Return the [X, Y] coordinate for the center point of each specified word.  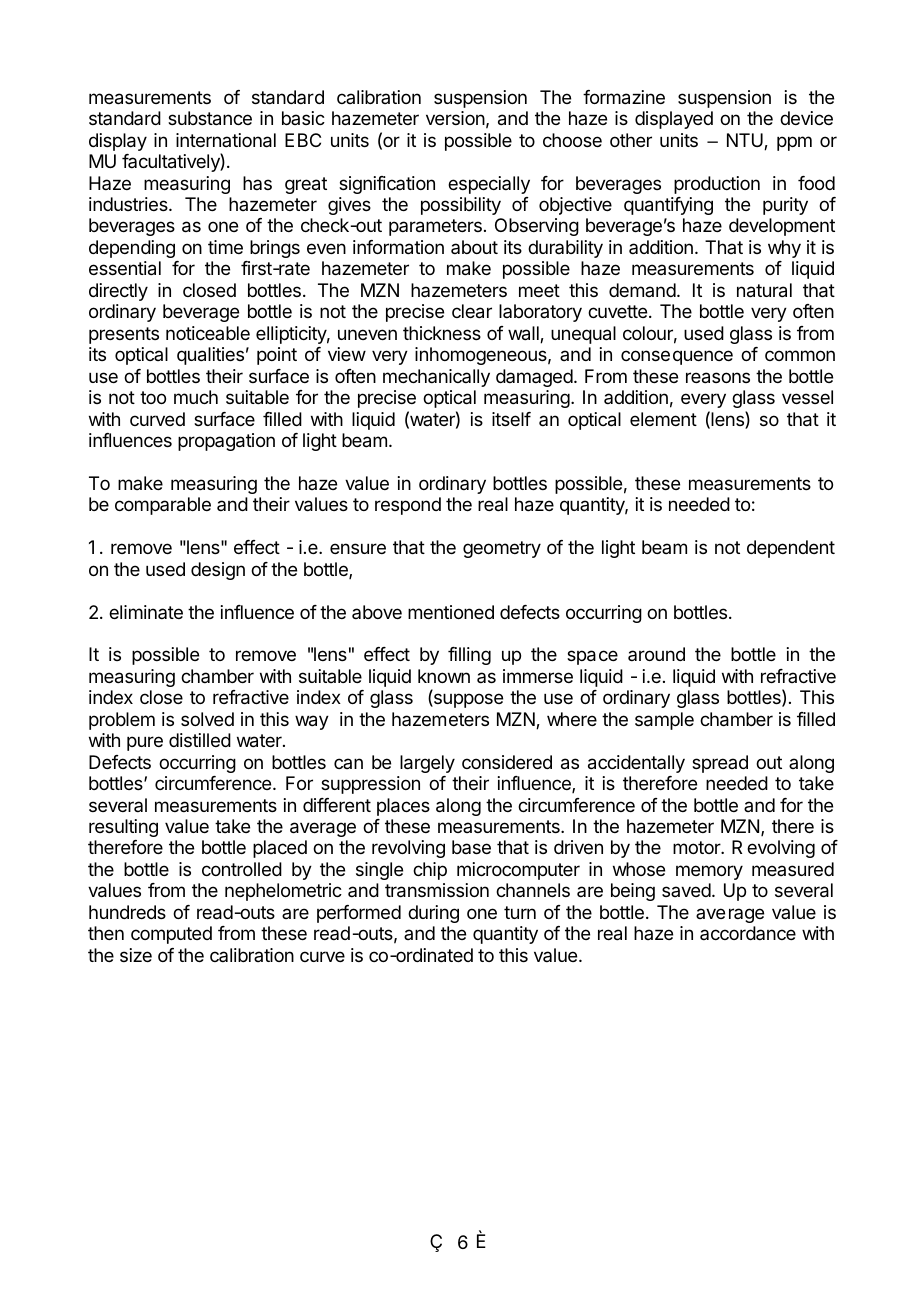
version [455, 118]
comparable [163, 506]
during [433, 914]
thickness [442, 333]
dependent [791, 549]
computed [171, 935]
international [226, 140]
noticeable [208, 333]
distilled [200, 740]
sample [664, 721]
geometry [502, 549]
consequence [677, 357]
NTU [746, 141]
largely [427, 764]
